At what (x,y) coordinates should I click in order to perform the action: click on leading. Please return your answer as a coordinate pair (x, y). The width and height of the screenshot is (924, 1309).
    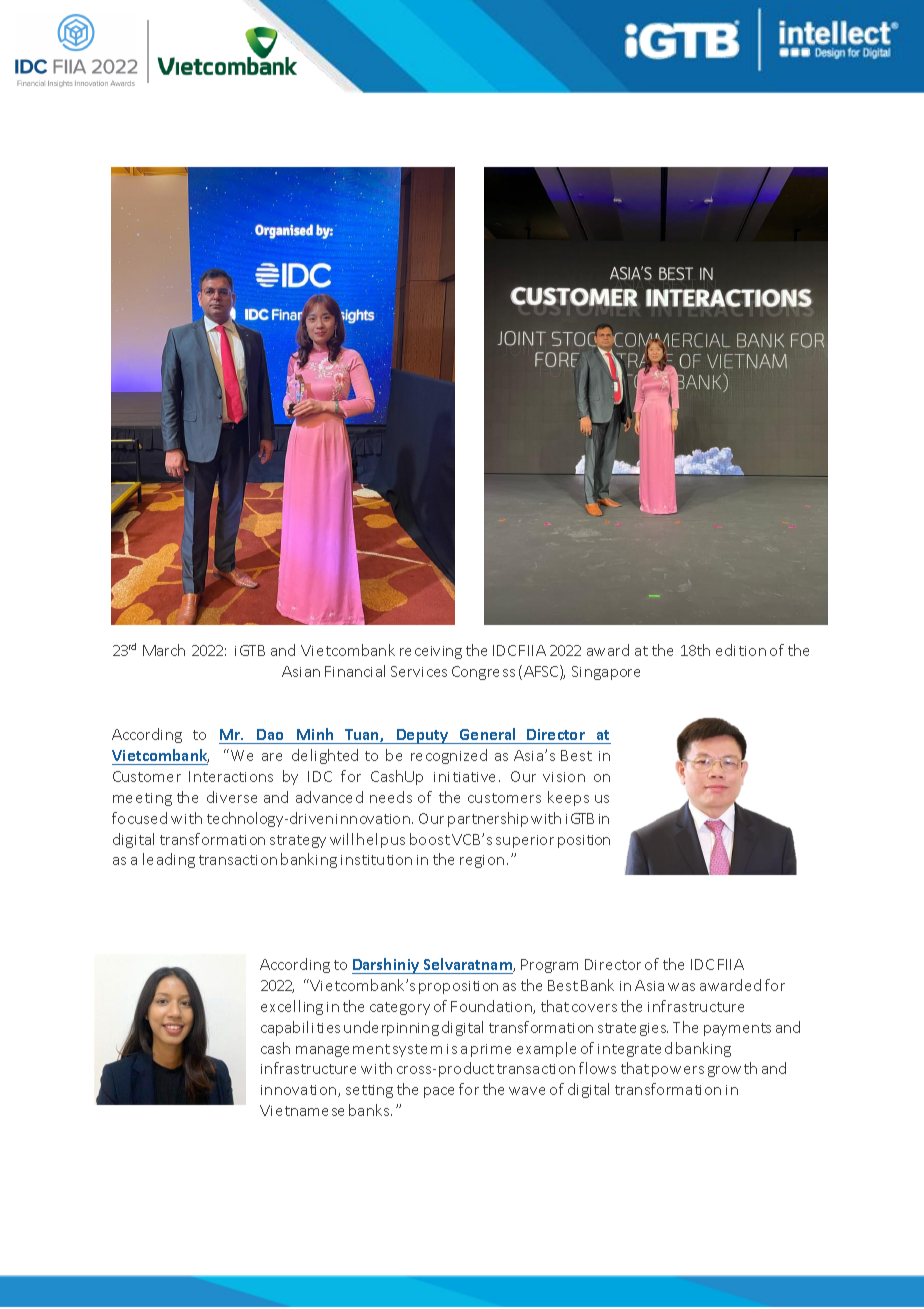
    Looking at the image, I should click on (169, 860).
